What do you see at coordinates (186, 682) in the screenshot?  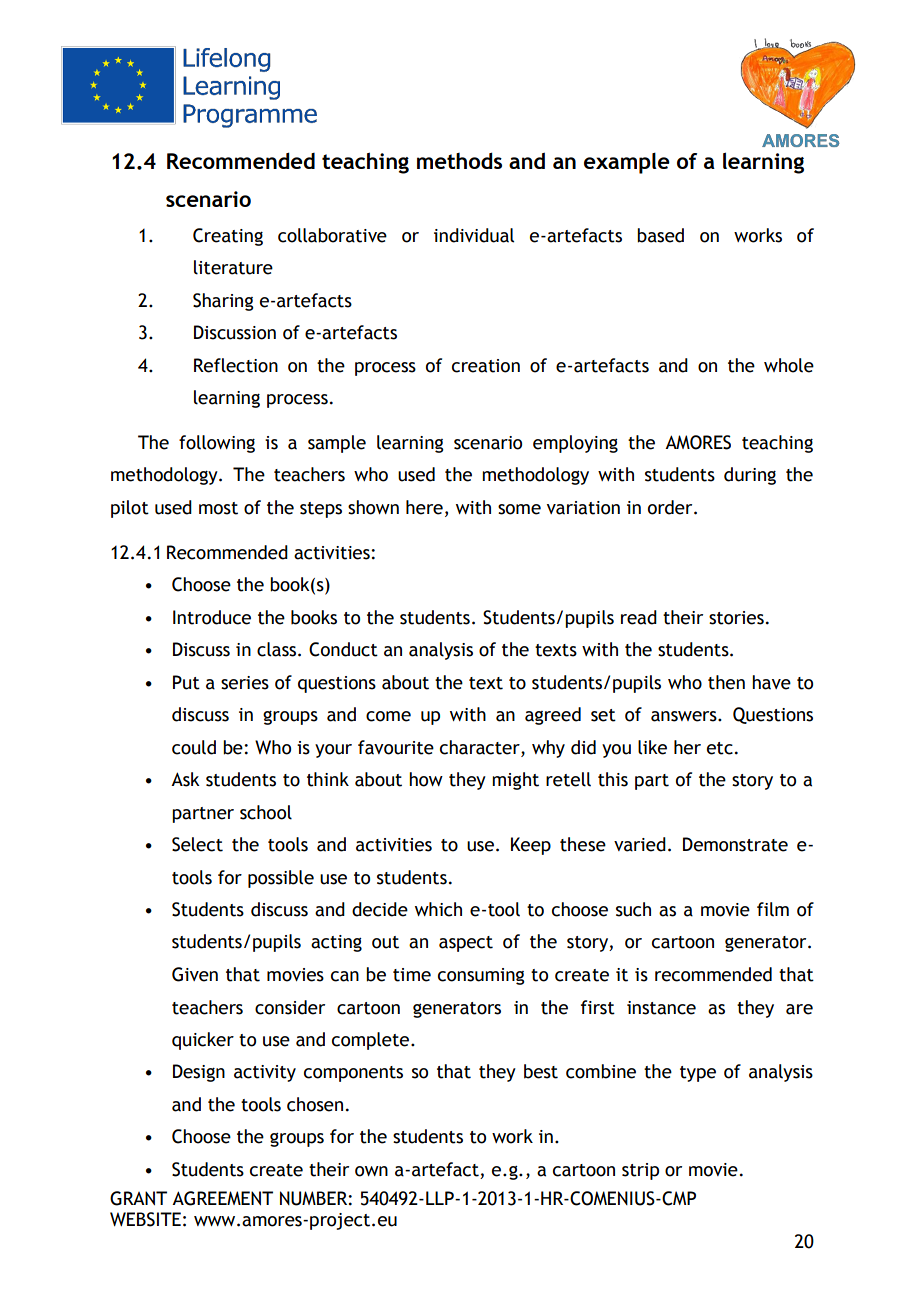 I see `Put` at bounding box center [186, 682].
